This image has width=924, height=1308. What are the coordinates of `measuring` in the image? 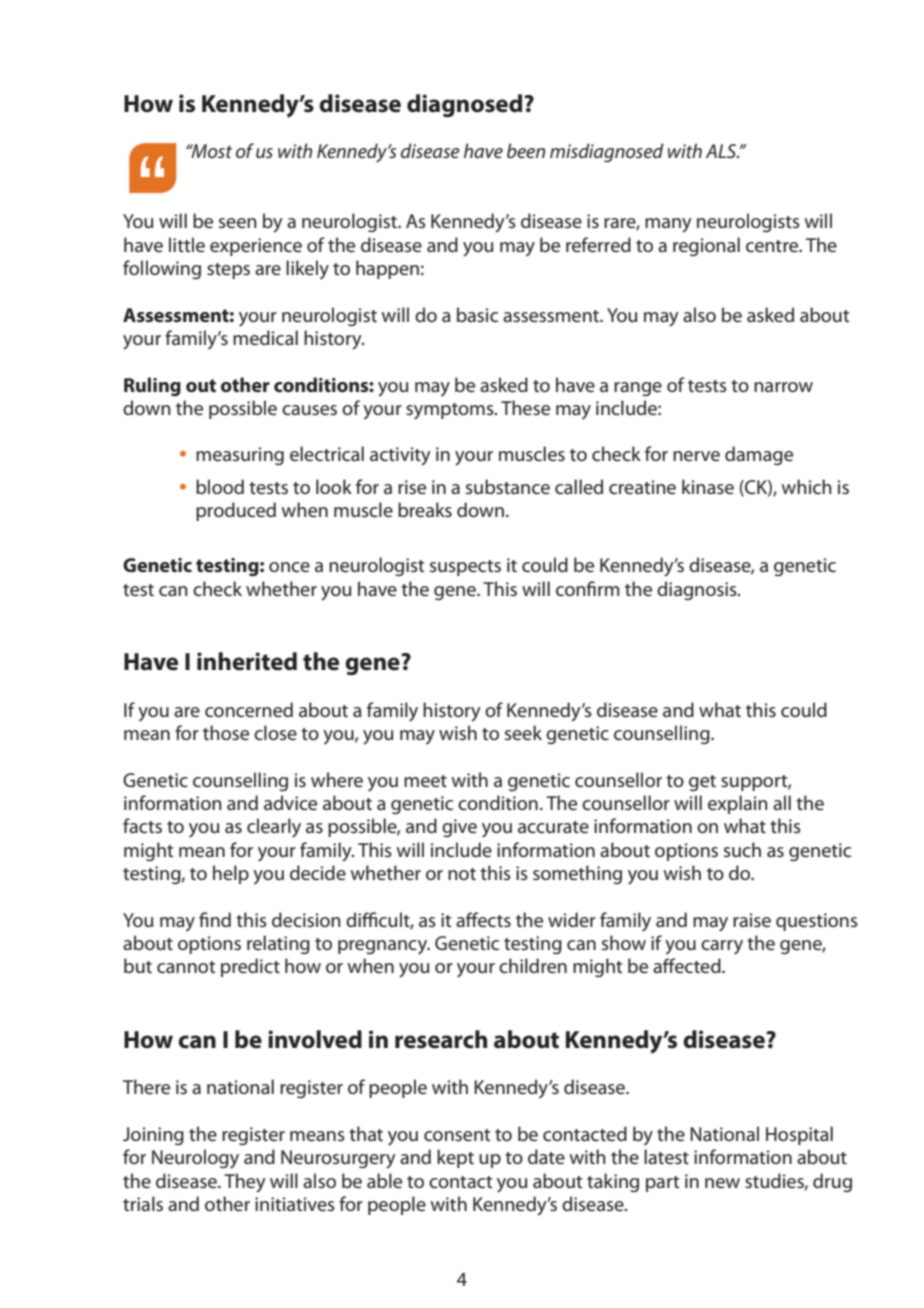 It's located at (240, 456).
